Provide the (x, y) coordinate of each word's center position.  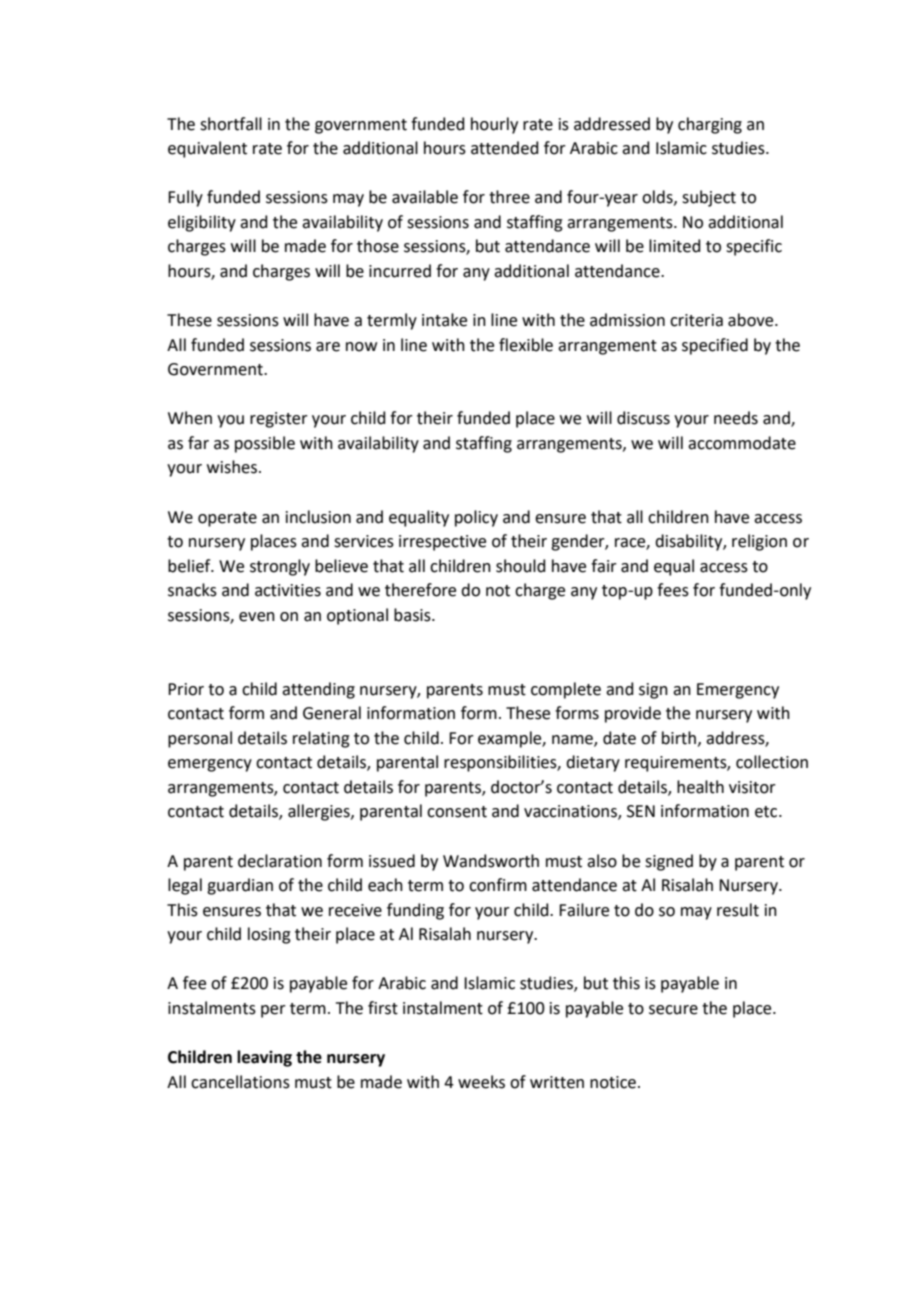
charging (710, 125)
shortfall (231, 124)
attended (505, 148)
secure (673, 1010)
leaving (264, 1058)
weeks (481, 1082)
